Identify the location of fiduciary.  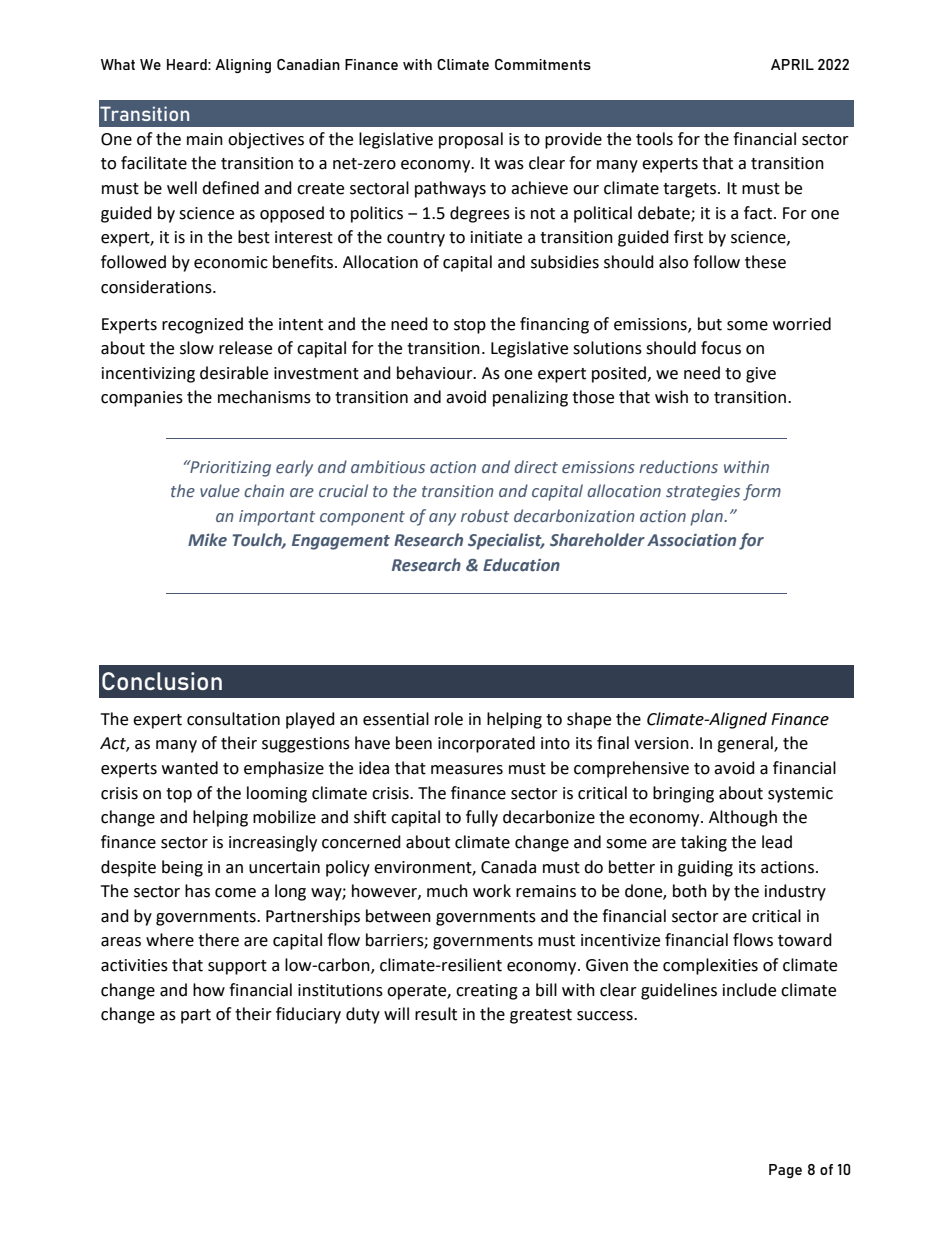
(308, 1015).
